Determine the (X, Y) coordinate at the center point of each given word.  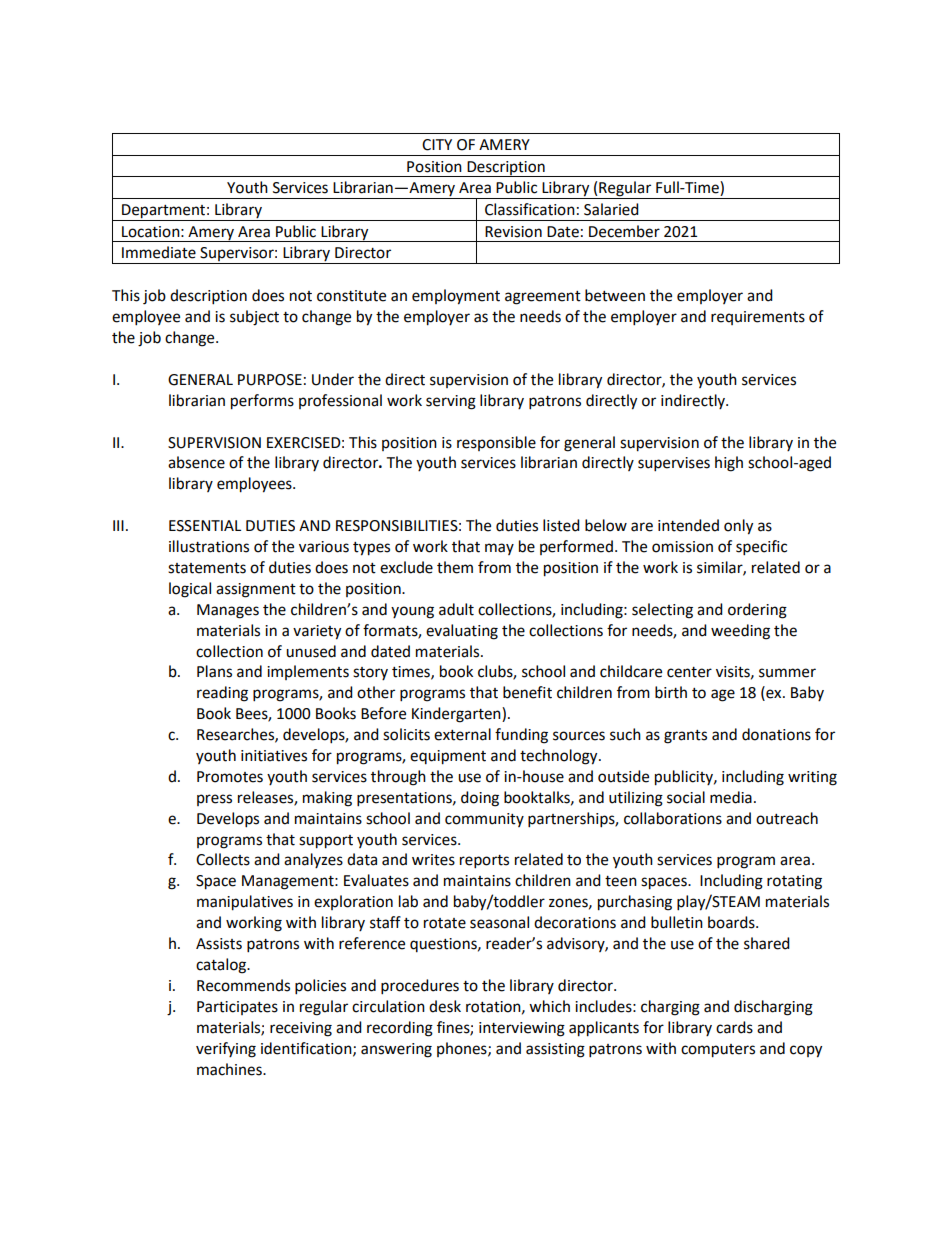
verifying (226, 1050)
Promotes (230, 777)
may (499, 549)
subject (254, 318)
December (624, 231)
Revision (513, 232)
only (738, 527)
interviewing (522, 1029)
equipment (448, 757)
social (686, 797)
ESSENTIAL (205, 526)
